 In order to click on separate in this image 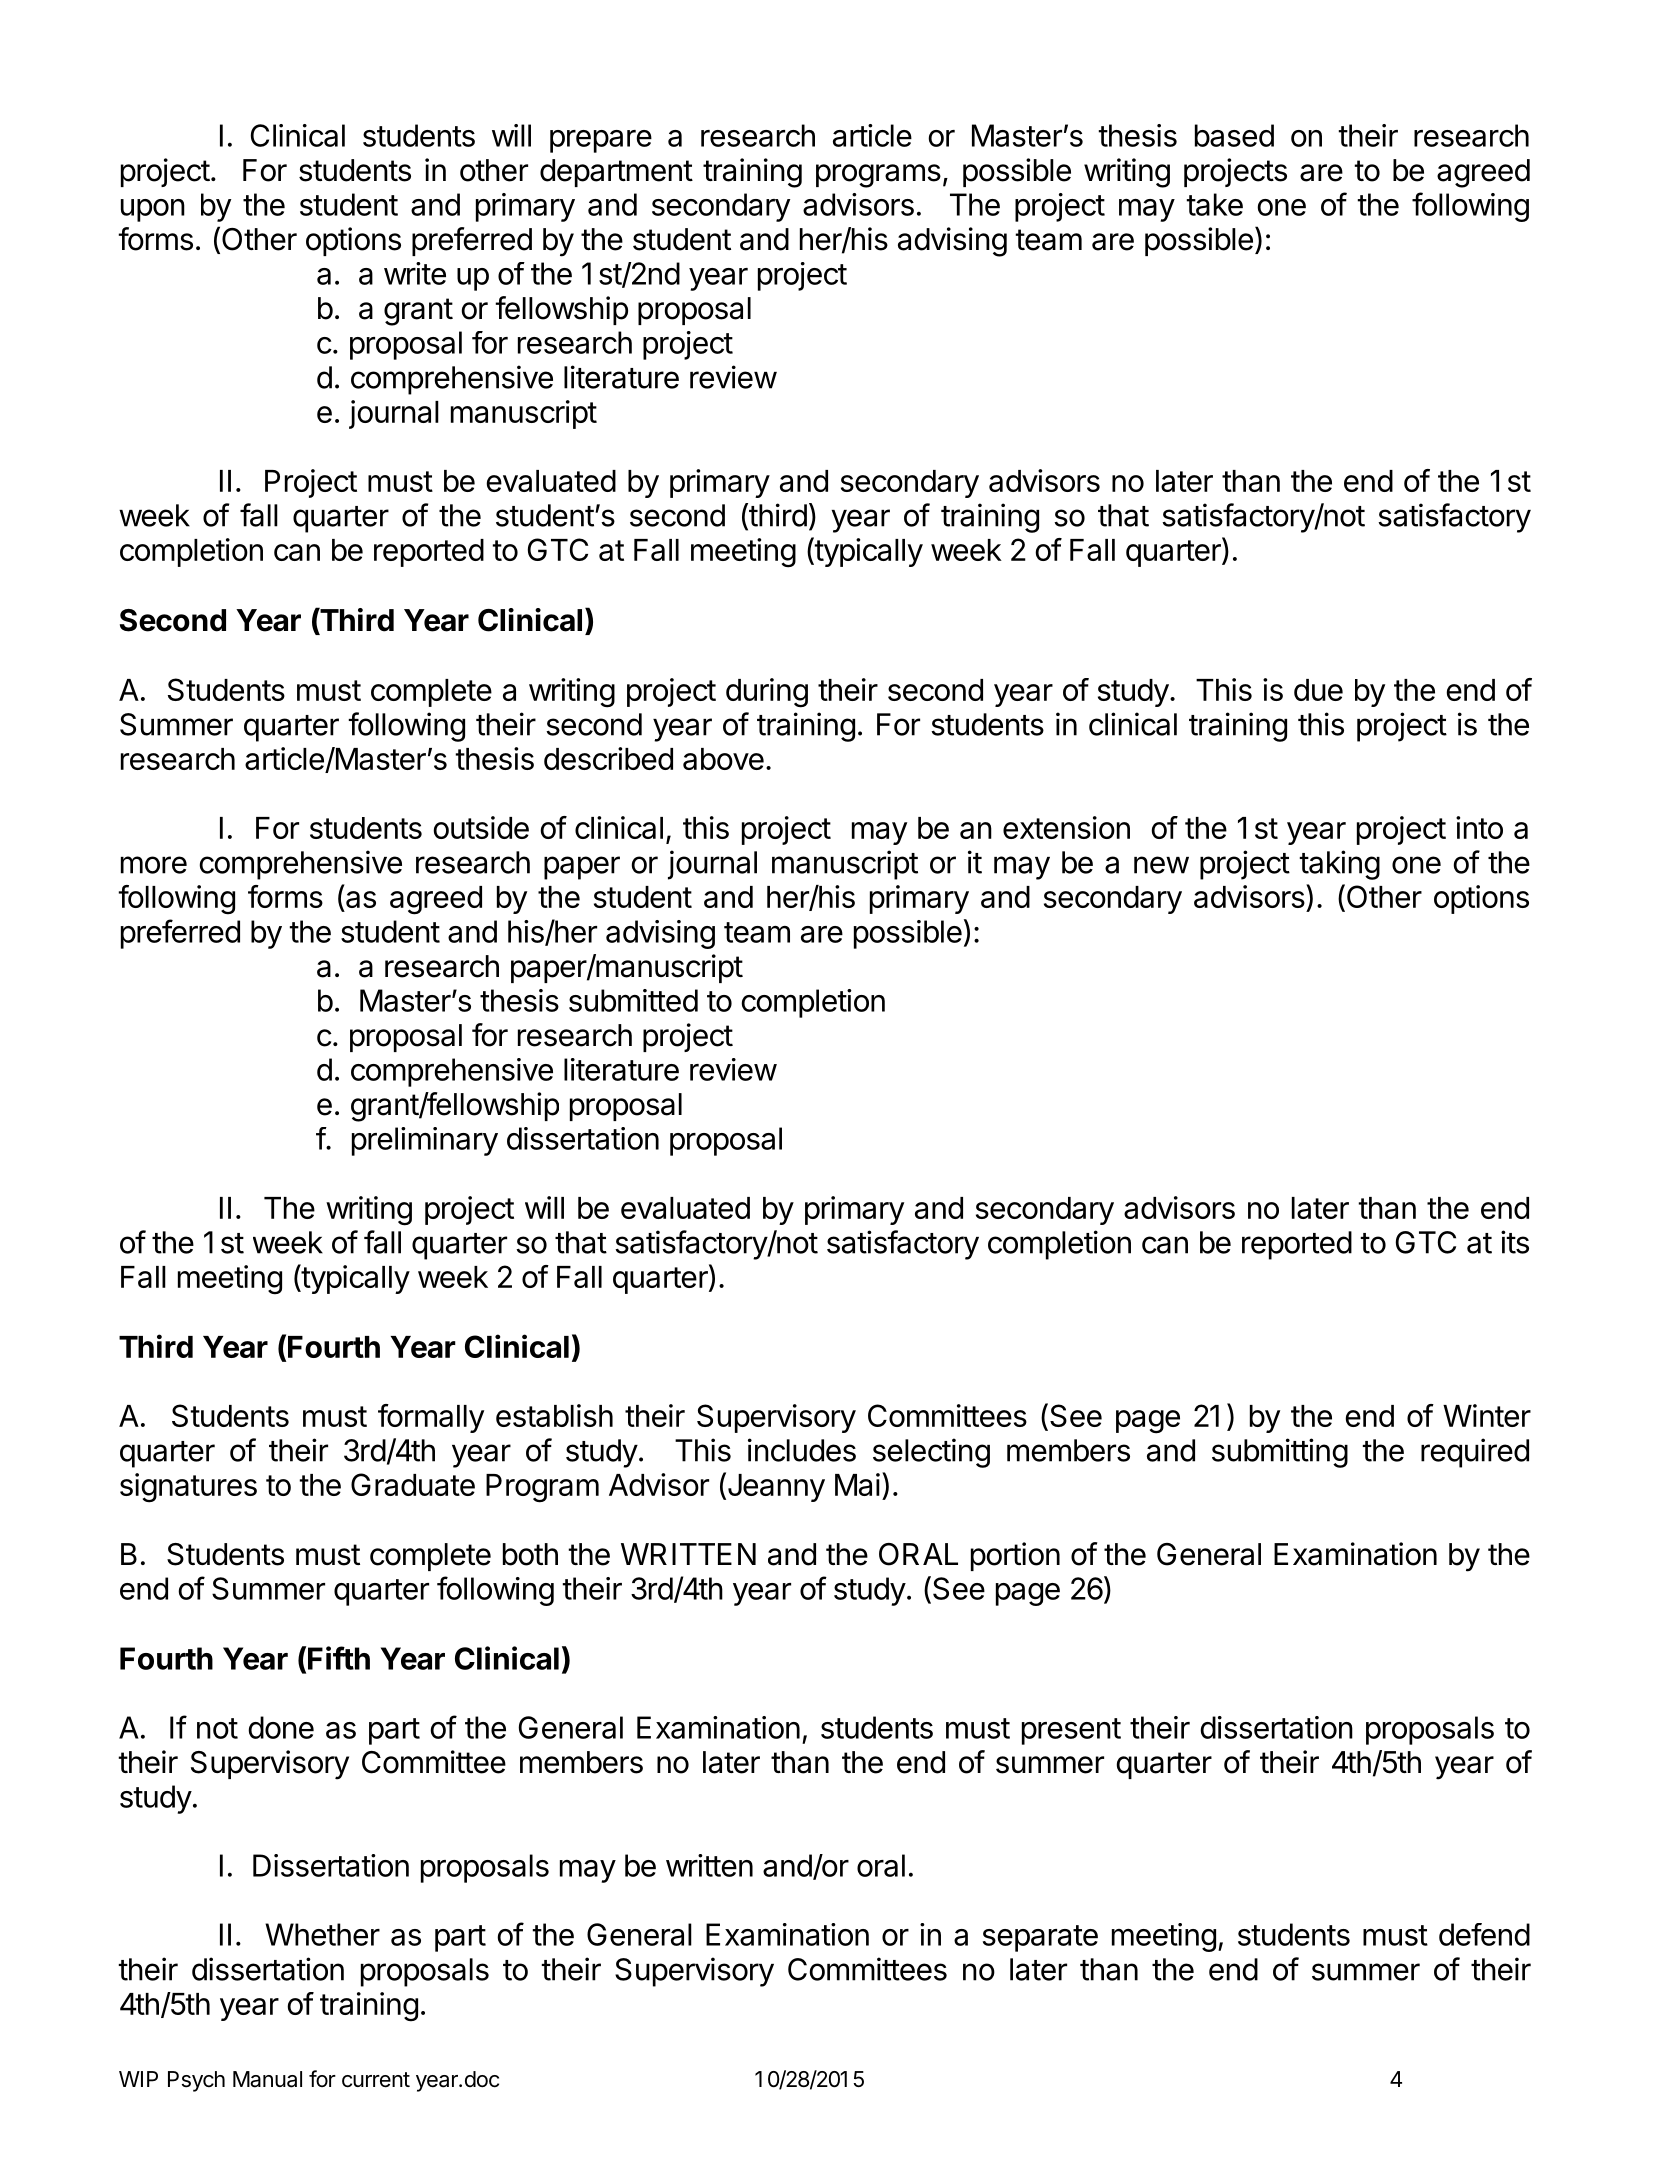, I will do `click(1040, 1938)`.
